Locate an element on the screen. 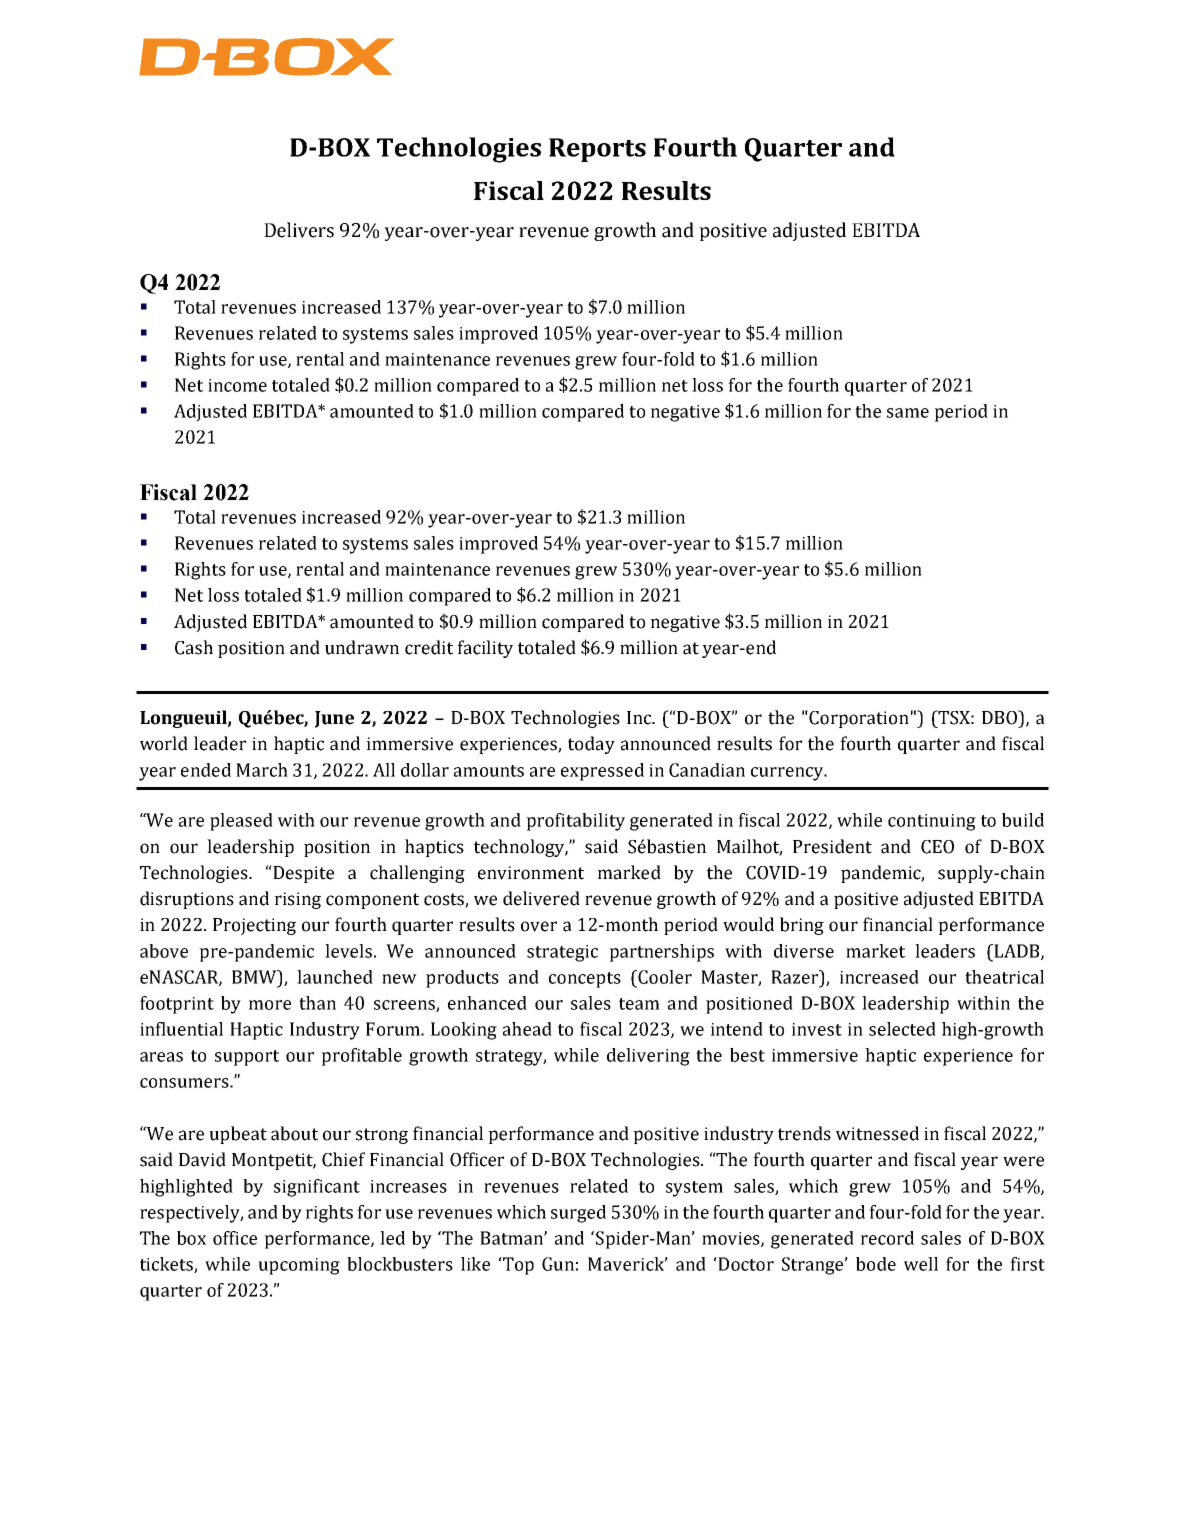  market is located at coordinates (875, 951).
